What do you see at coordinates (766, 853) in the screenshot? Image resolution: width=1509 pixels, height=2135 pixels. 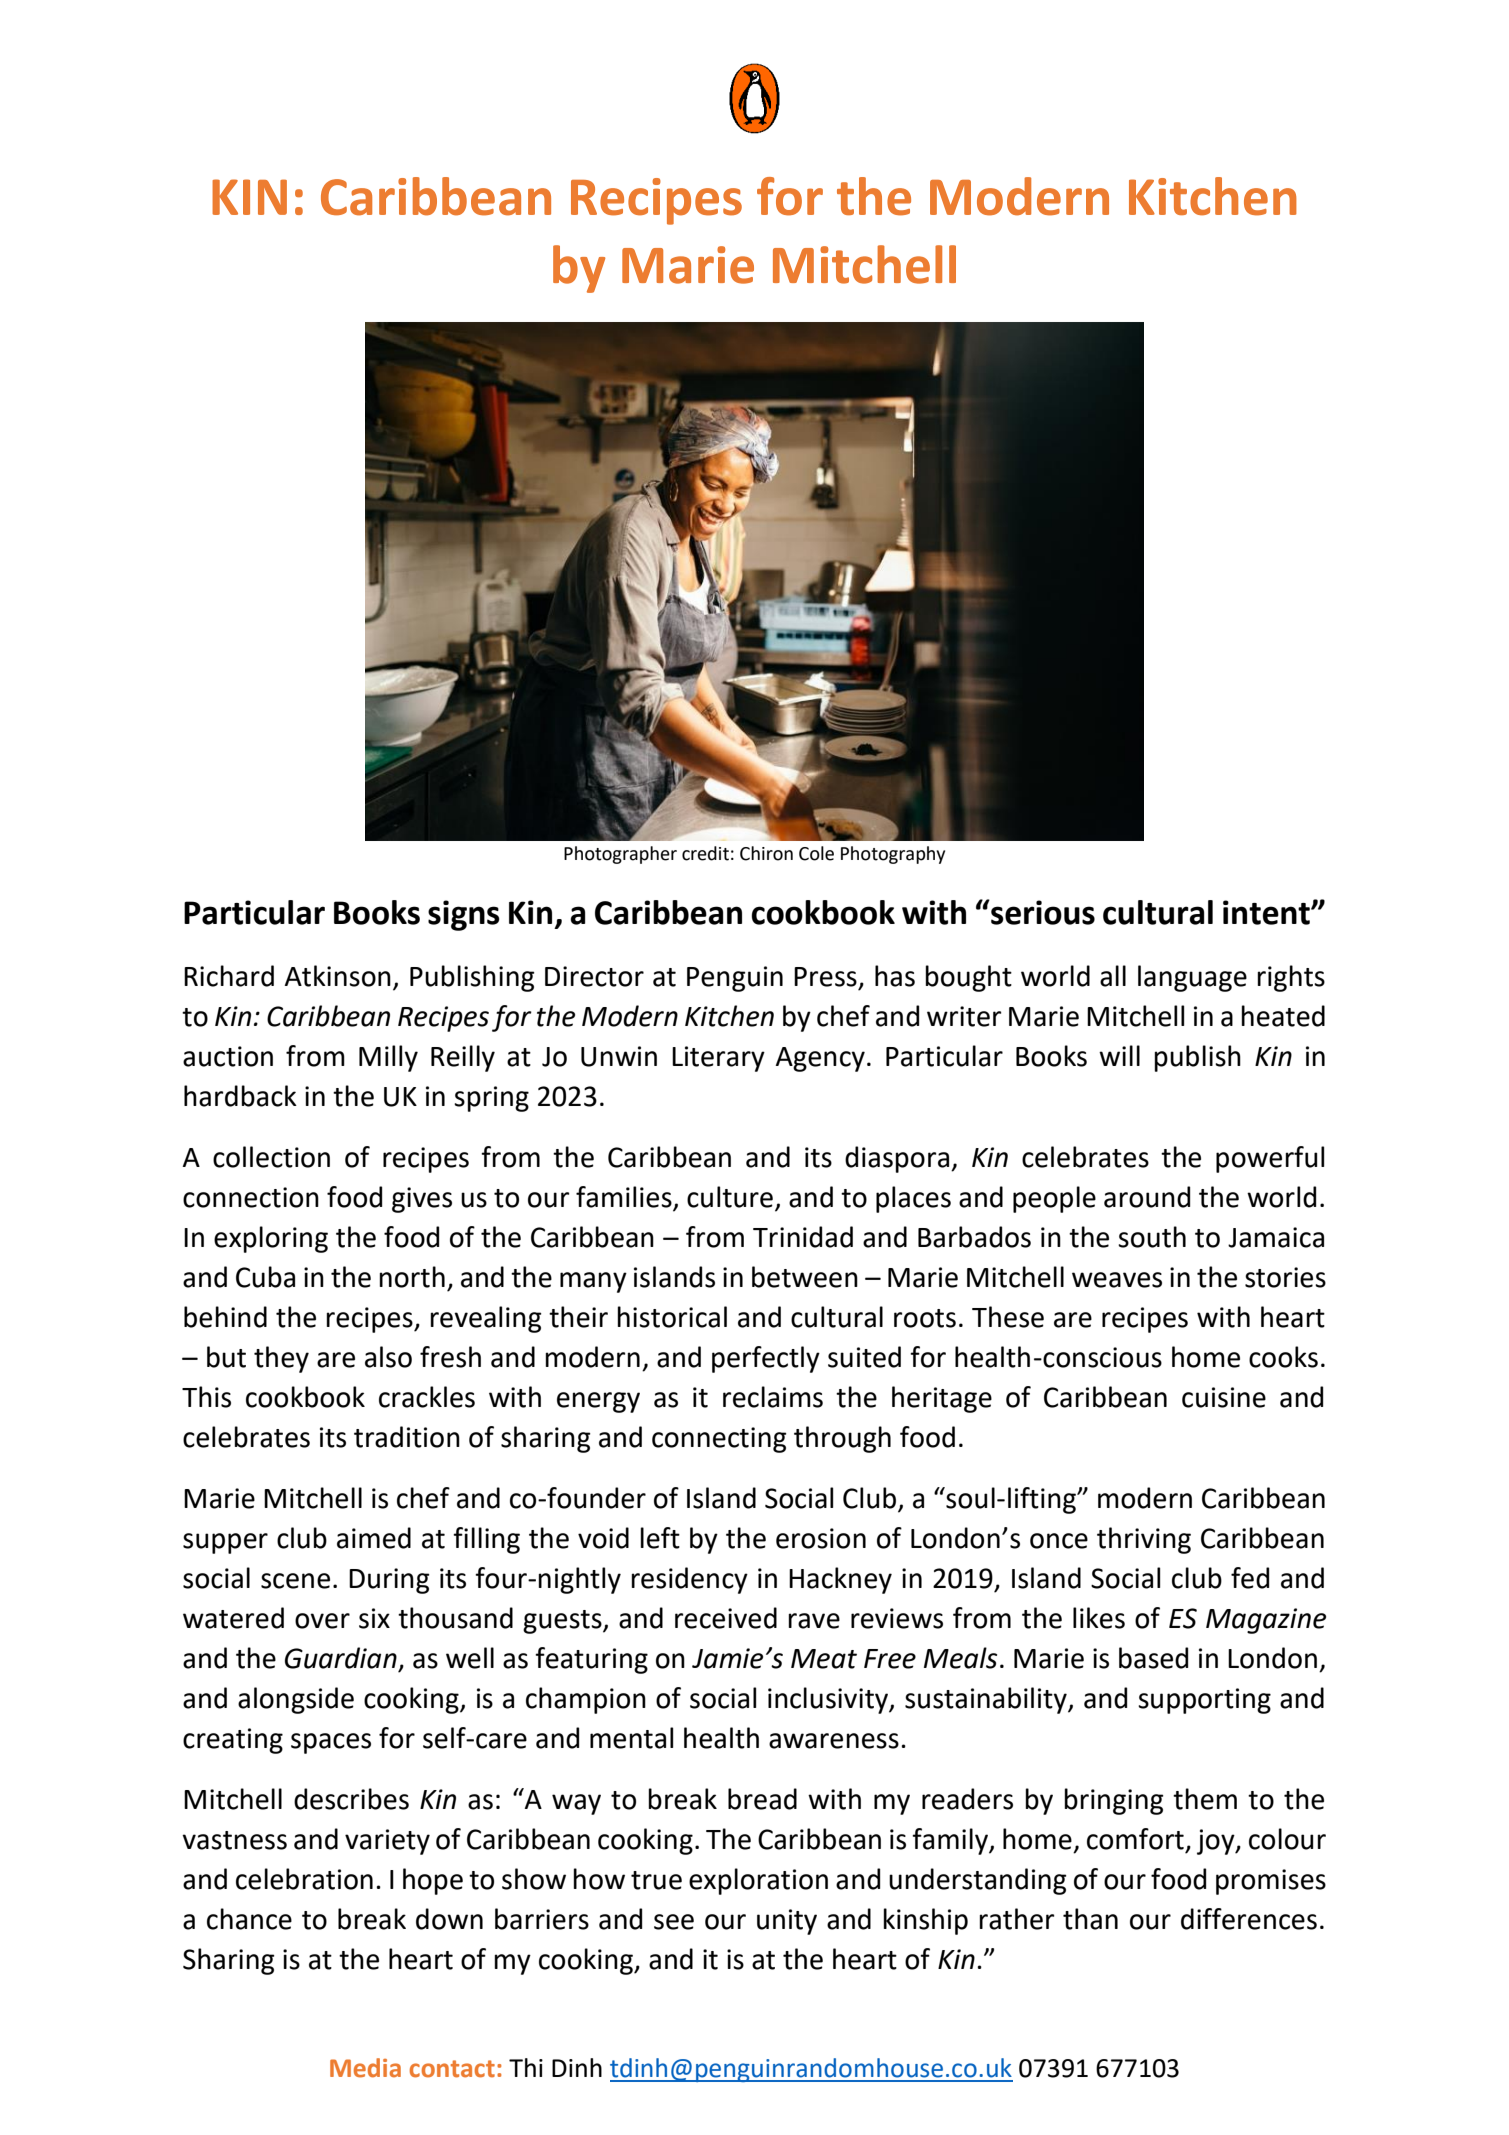 I see `Chiron` at bounding box center [766, 853].
